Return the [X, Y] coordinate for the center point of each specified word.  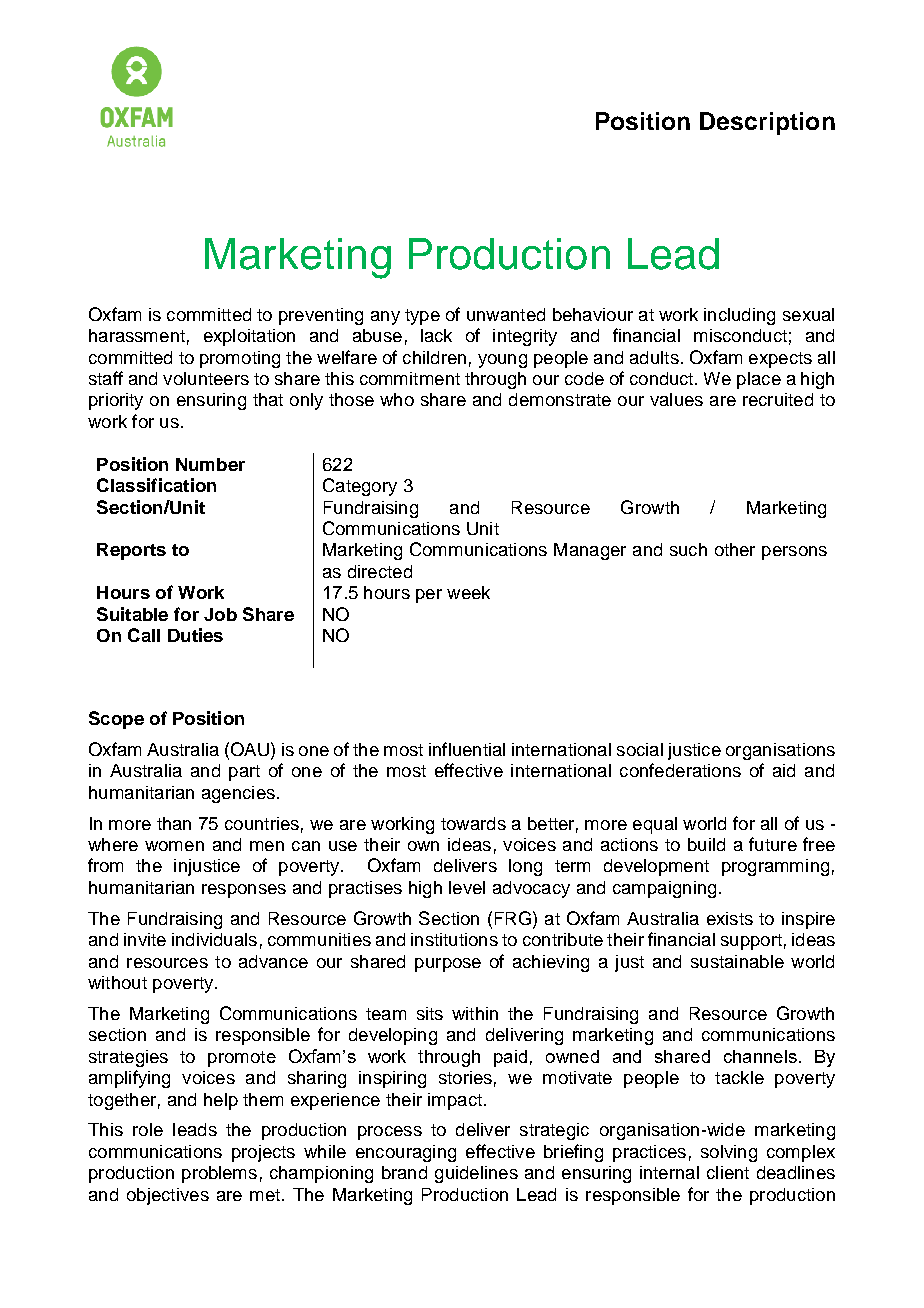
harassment [137, 335]
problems [219, 1174]
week [468, 592]
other [735, 549]
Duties [195, 635]
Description [767, 123]
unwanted [506, 314]
